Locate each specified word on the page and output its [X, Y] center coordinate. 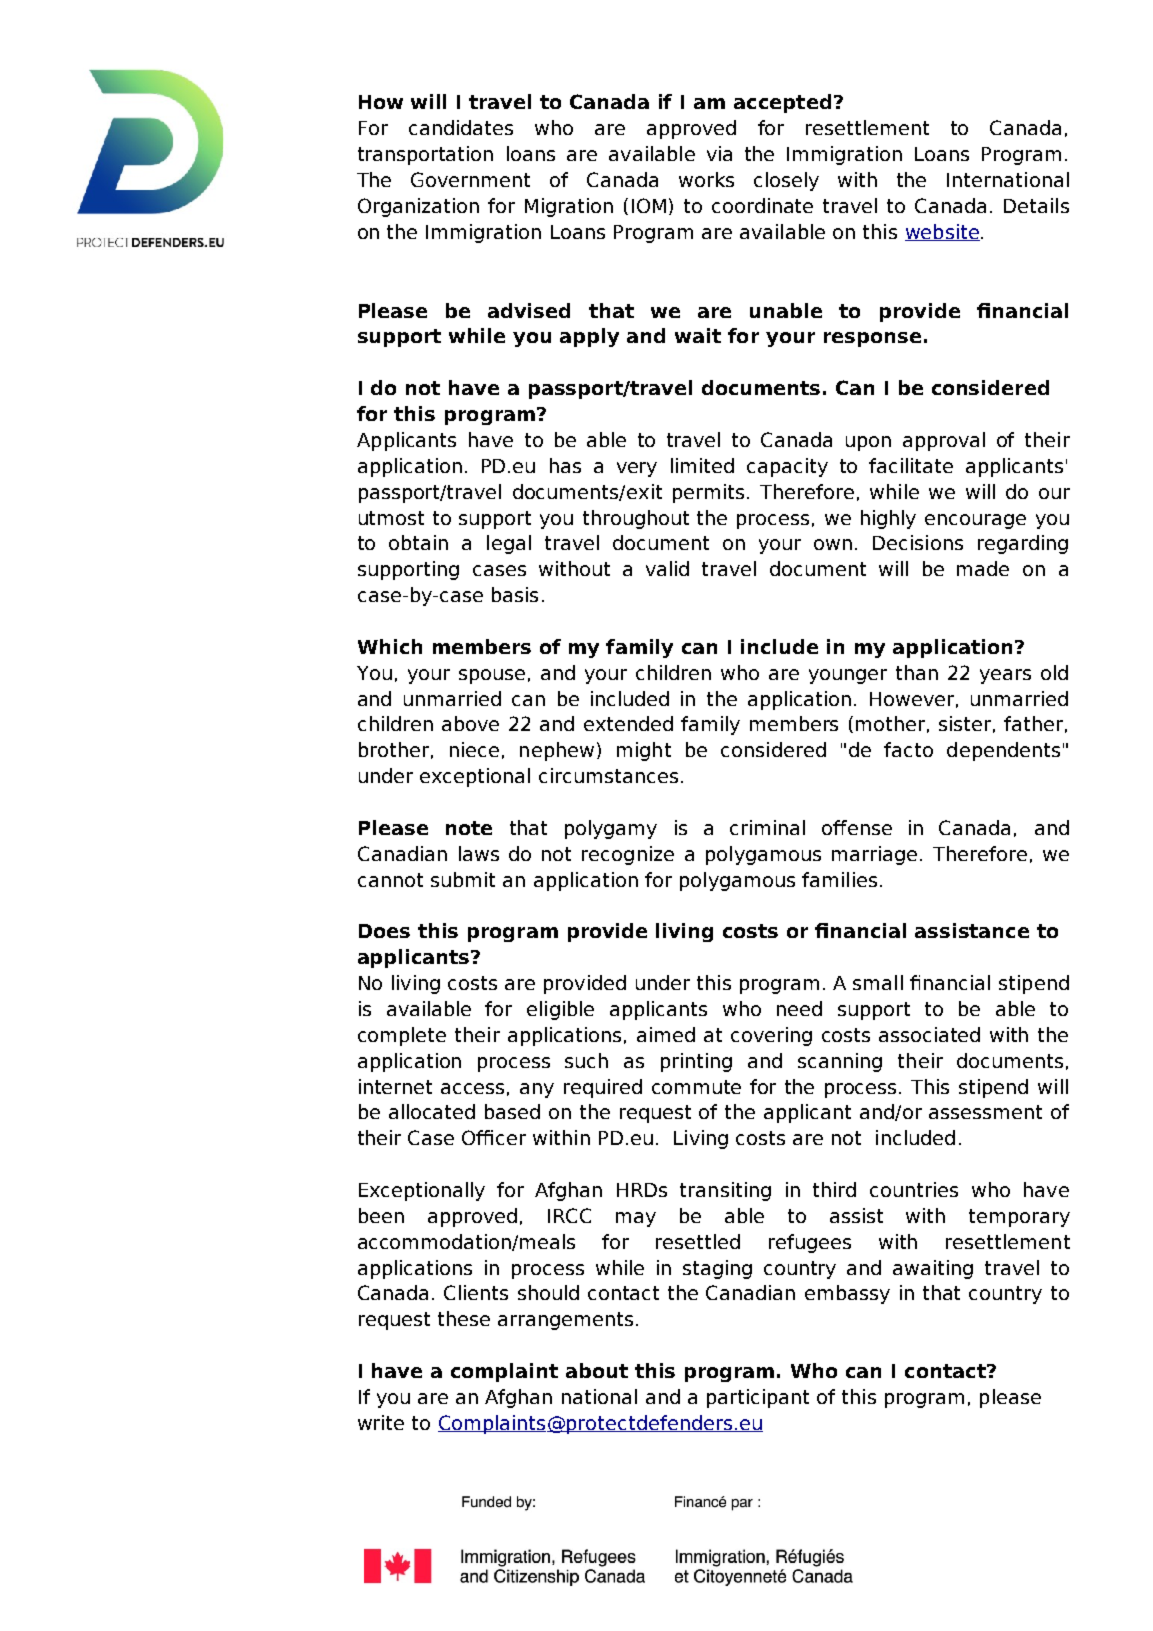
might [644, 751]
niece [474, 749]
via [719, 153]
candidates [461, 127]
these [464, 1318]
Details [1036, 205]
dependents [1003, 751]
